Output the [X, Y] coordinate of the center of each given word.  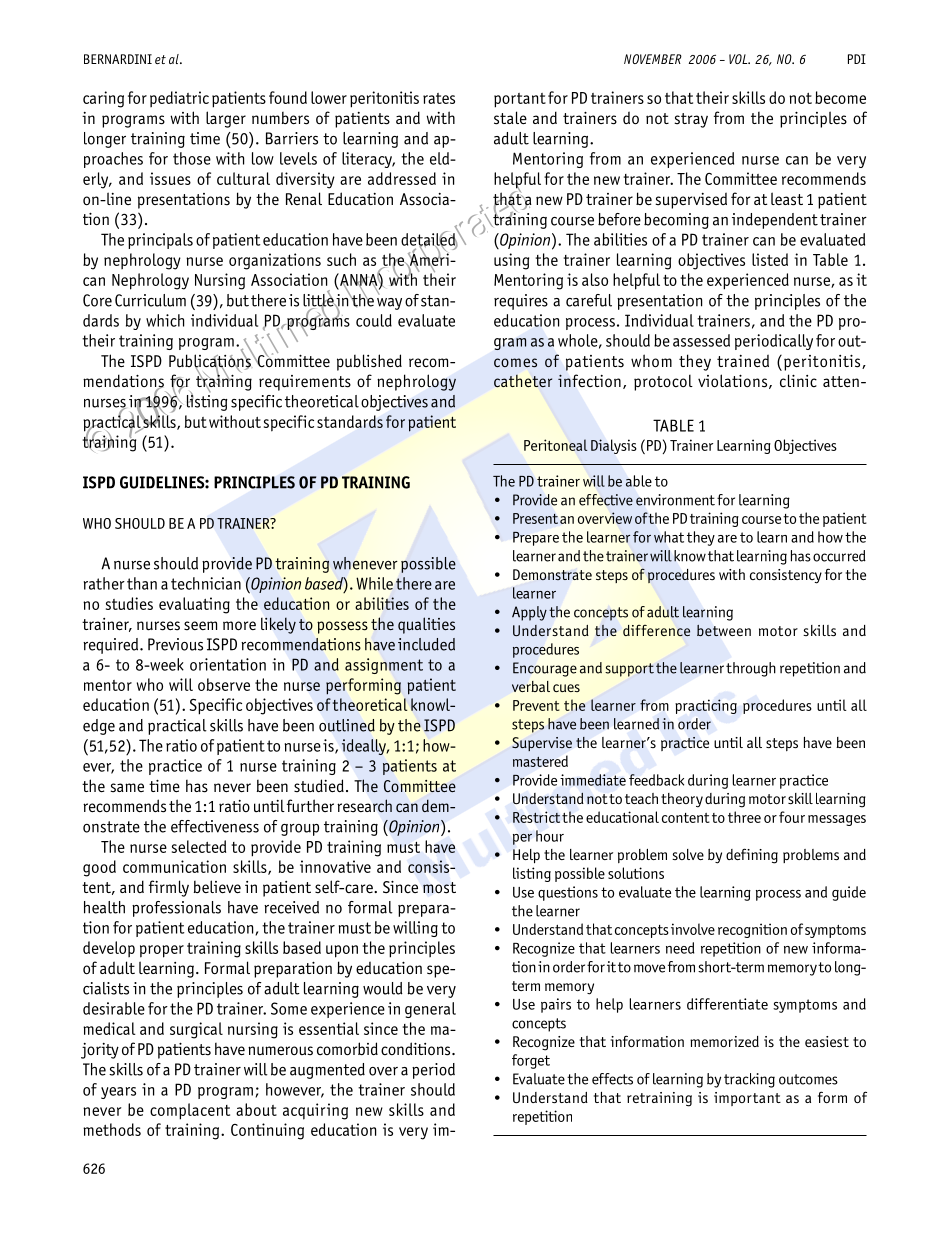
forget [531, 1061]
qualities [426, 625]
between [724, 630]
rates [439, 98]
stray [691, 120]
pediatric [179, 99]
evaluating [194, 605]
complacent [190, 1111]
